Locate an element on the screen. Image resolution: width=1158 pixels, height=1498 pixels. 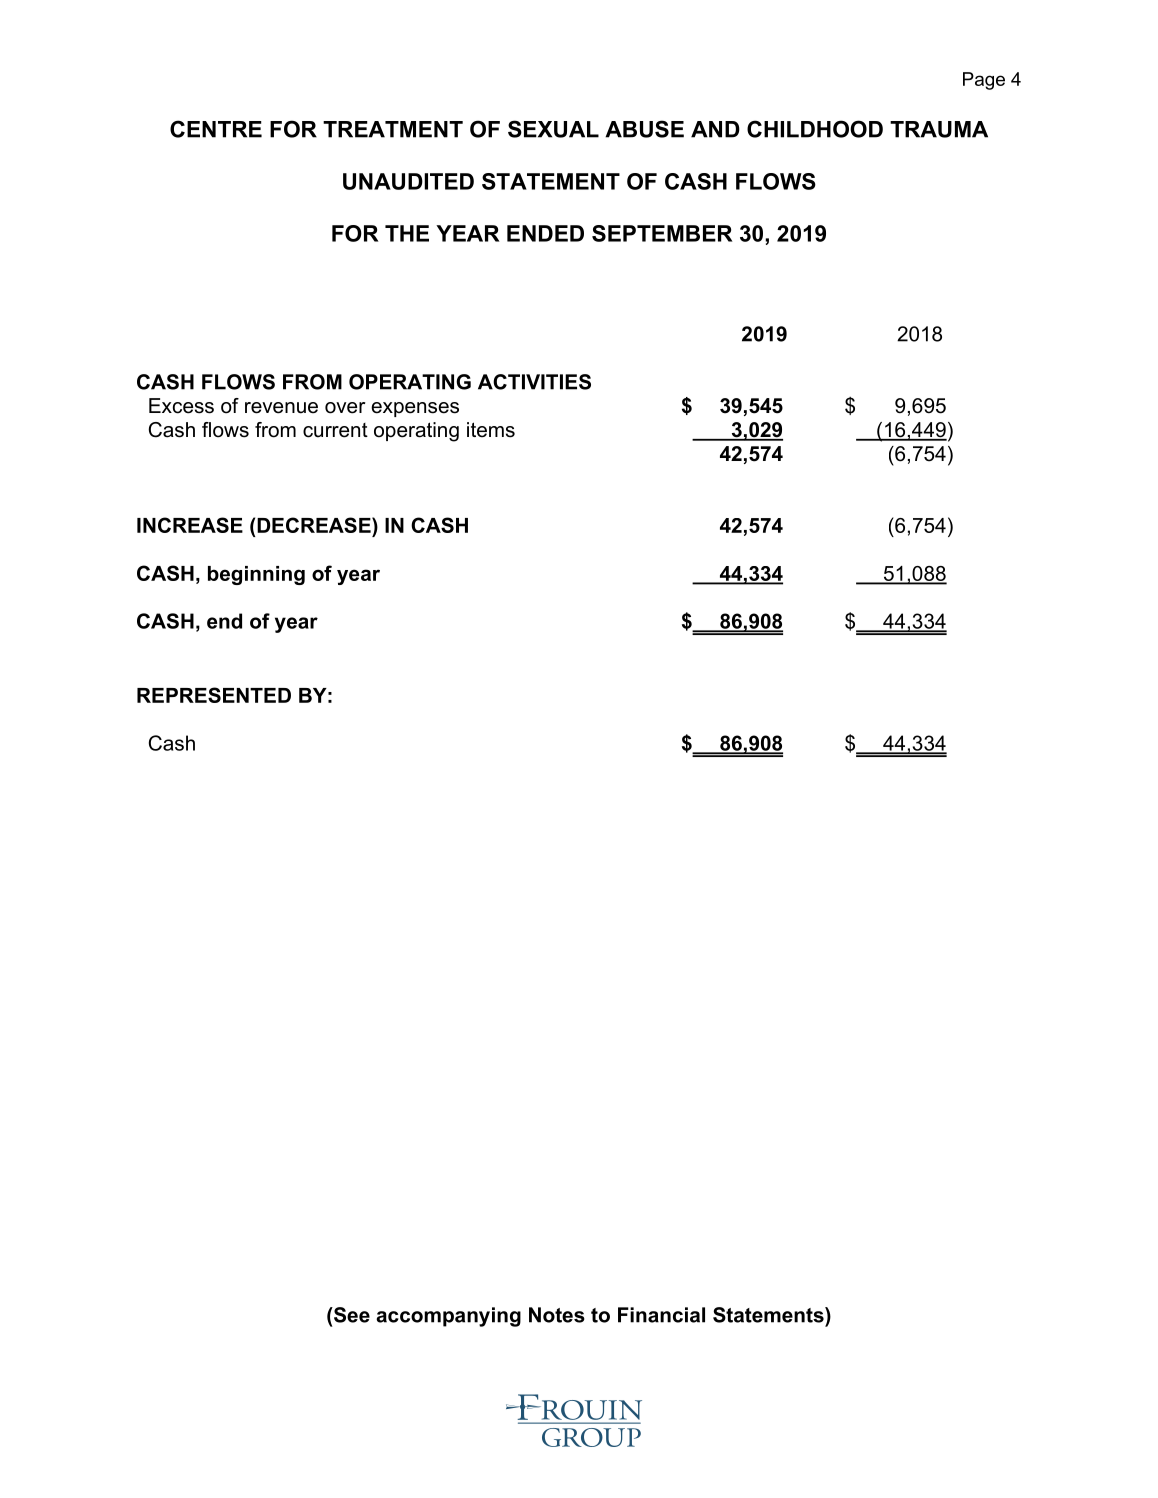
CENTRE is located at coordinates (216, 129).
